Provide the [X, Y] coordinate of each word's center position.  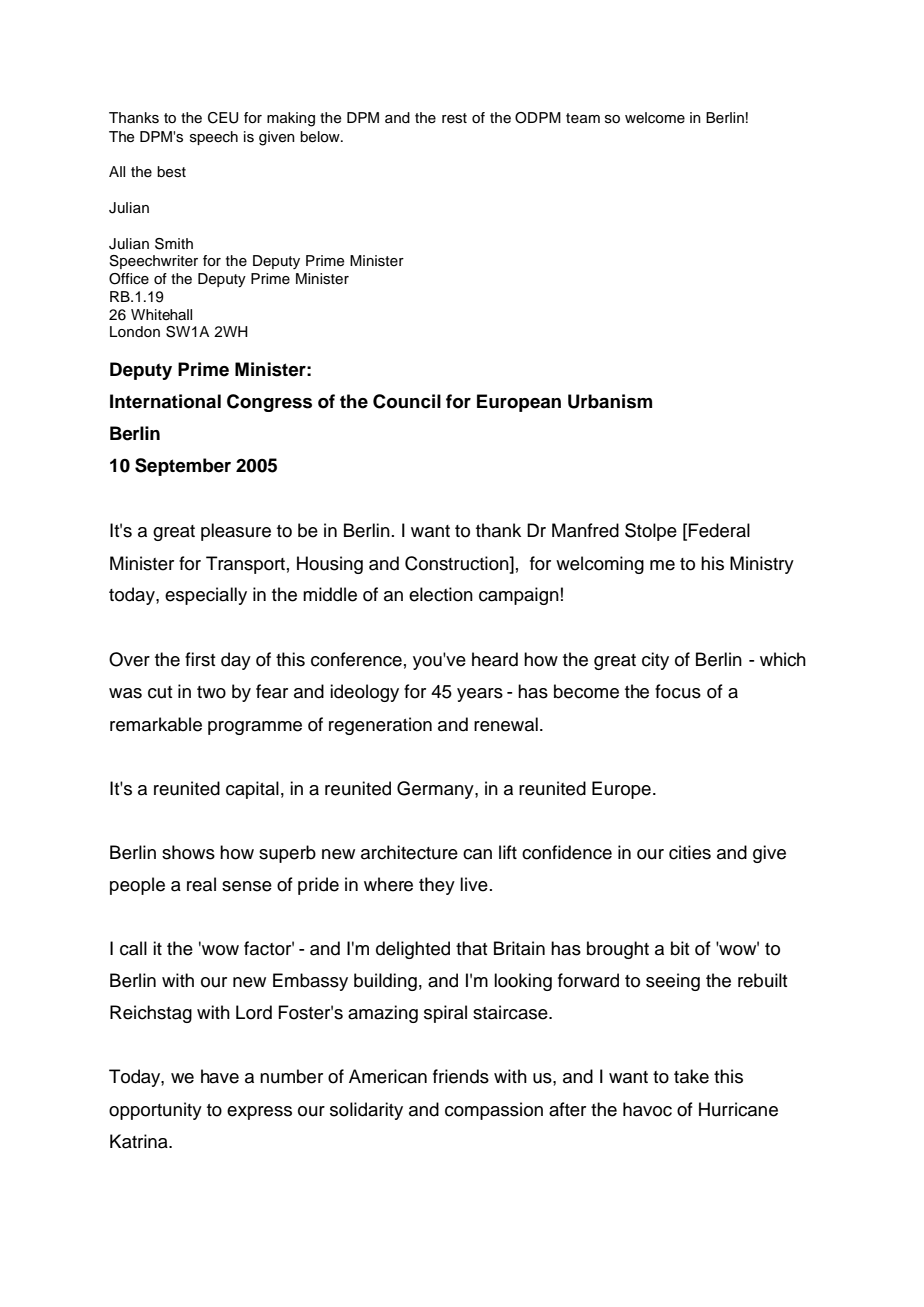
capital [252, 790]
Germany [436, 790]
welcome [655, 118]
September [183, 467]
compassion [494, 1111]
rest [454, 118]
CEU [223, 118]
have [220, 1076]
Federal [719, 530]
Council [407, 401]
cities [690, 852]
